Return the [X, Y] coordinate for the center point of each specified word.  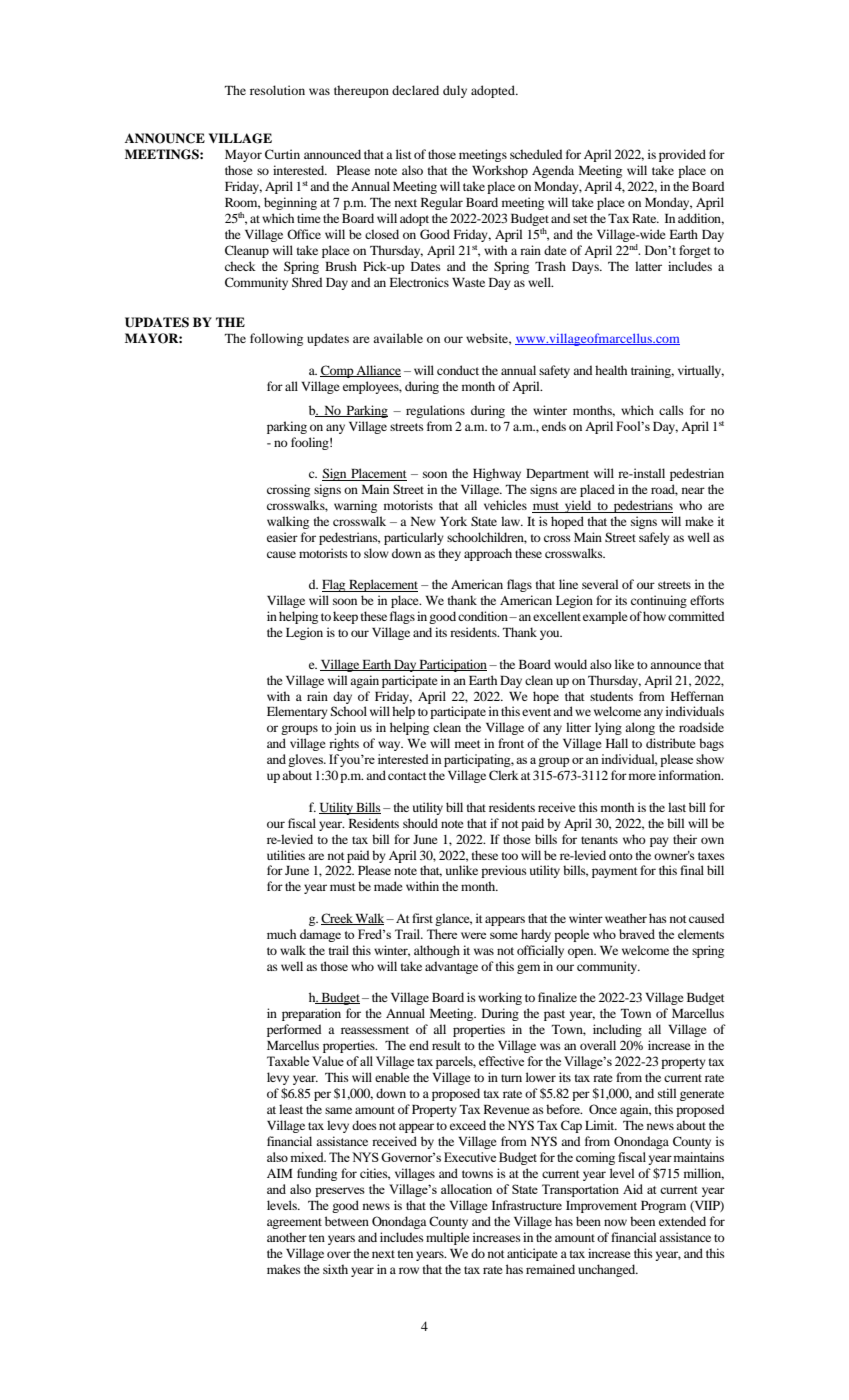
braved [637, 934]
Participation [452, 665]
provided [682, 155]
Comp [338, 371]
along [640, 728]
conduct [458, 370]
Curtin [282, 154]
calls [671, 410]
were [473, 935]
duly [455, 91]
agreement [294, 1223]
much [281, 934]
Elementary [297, 712]
